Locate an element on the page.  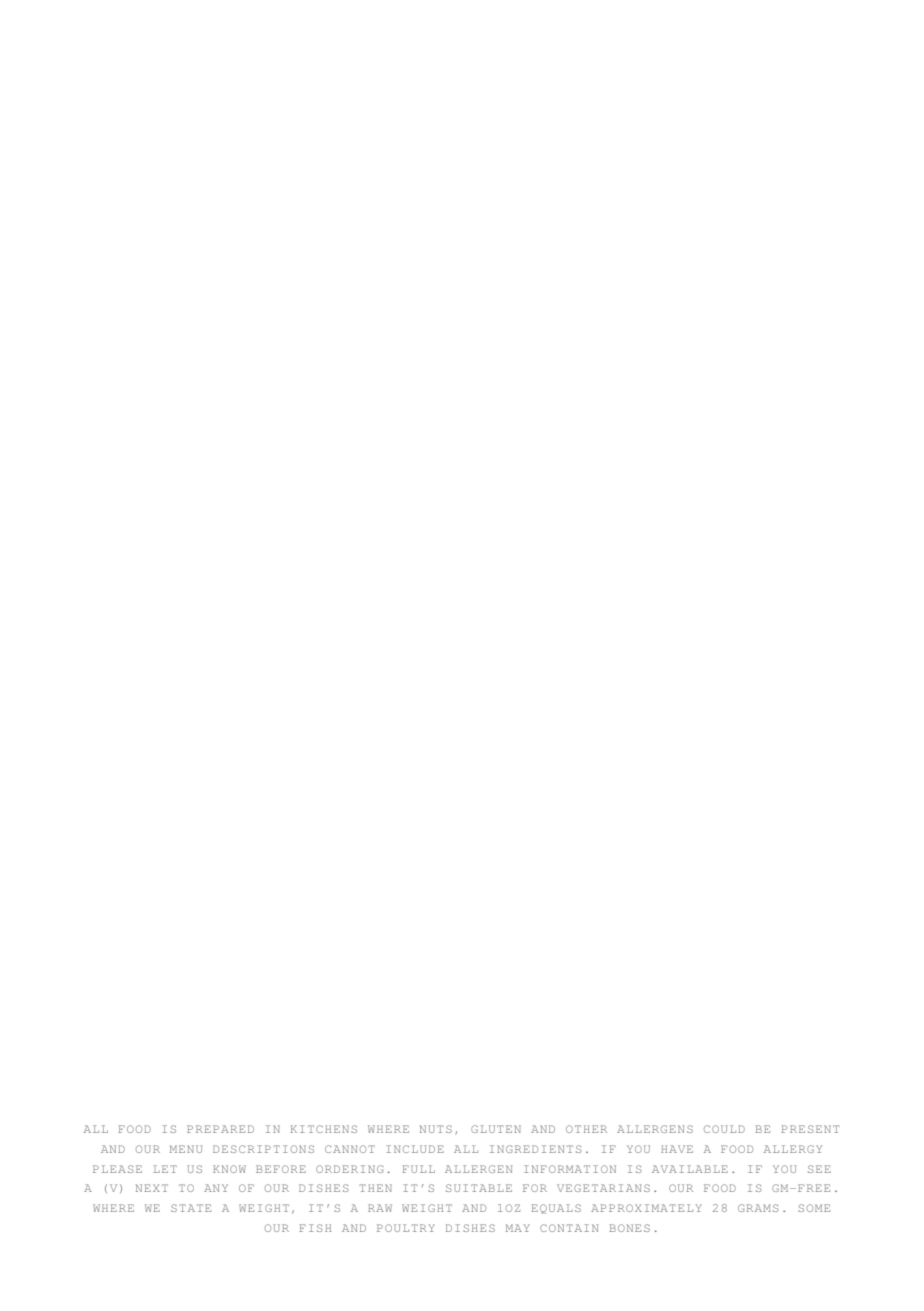
KNOW is located at coordinates (229, 1169).
